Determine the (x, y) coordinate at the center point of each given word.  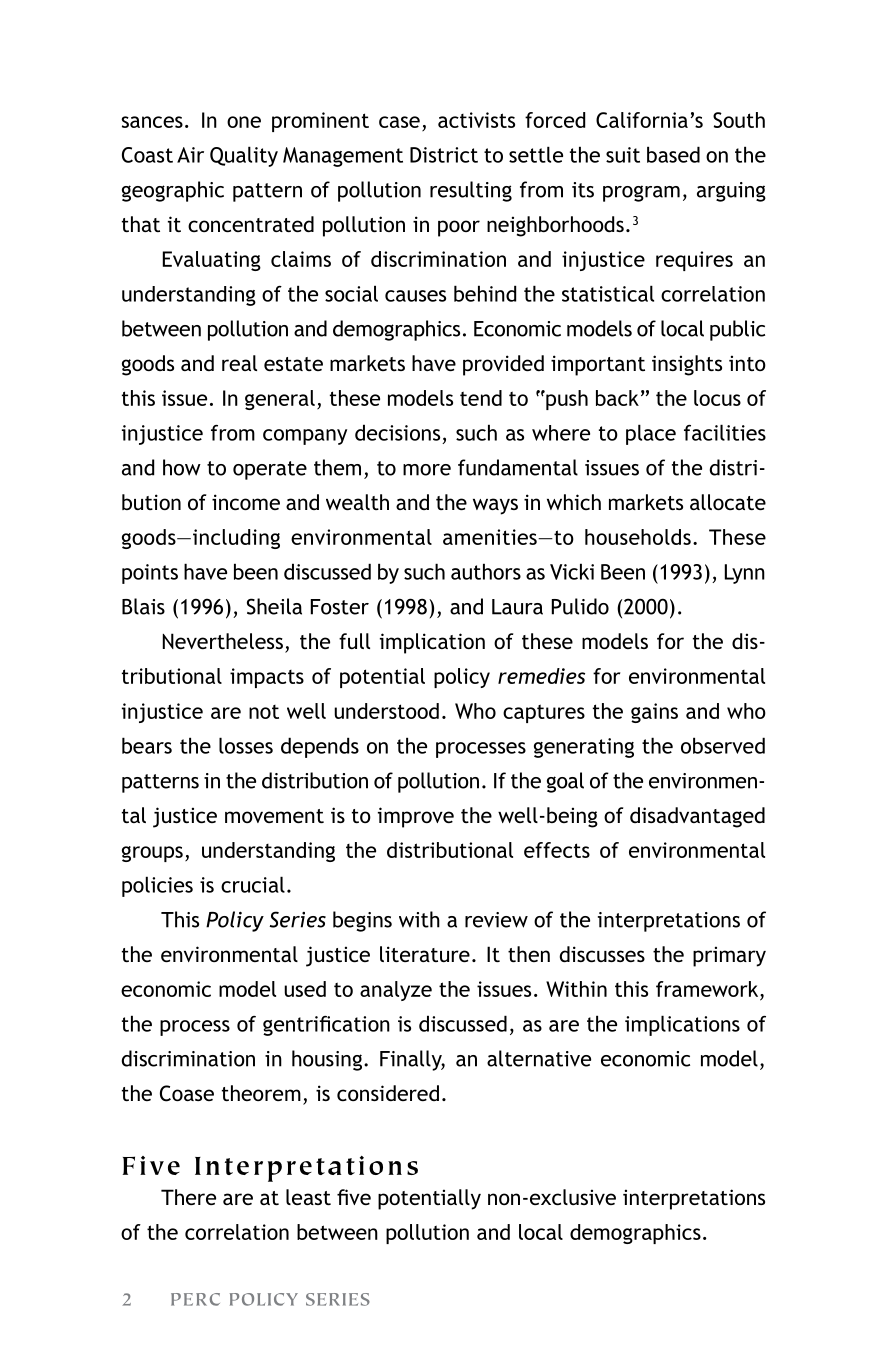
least (308, 1197)
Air (190, 155)
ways (495, 506)
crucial (253, 884)
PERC (195, 1299)
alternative (539, 1058)
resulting (471, 191)
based (673, 154)
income (246, 502)
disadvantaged (697, 817)
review (496, 920)
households (638, 537)
